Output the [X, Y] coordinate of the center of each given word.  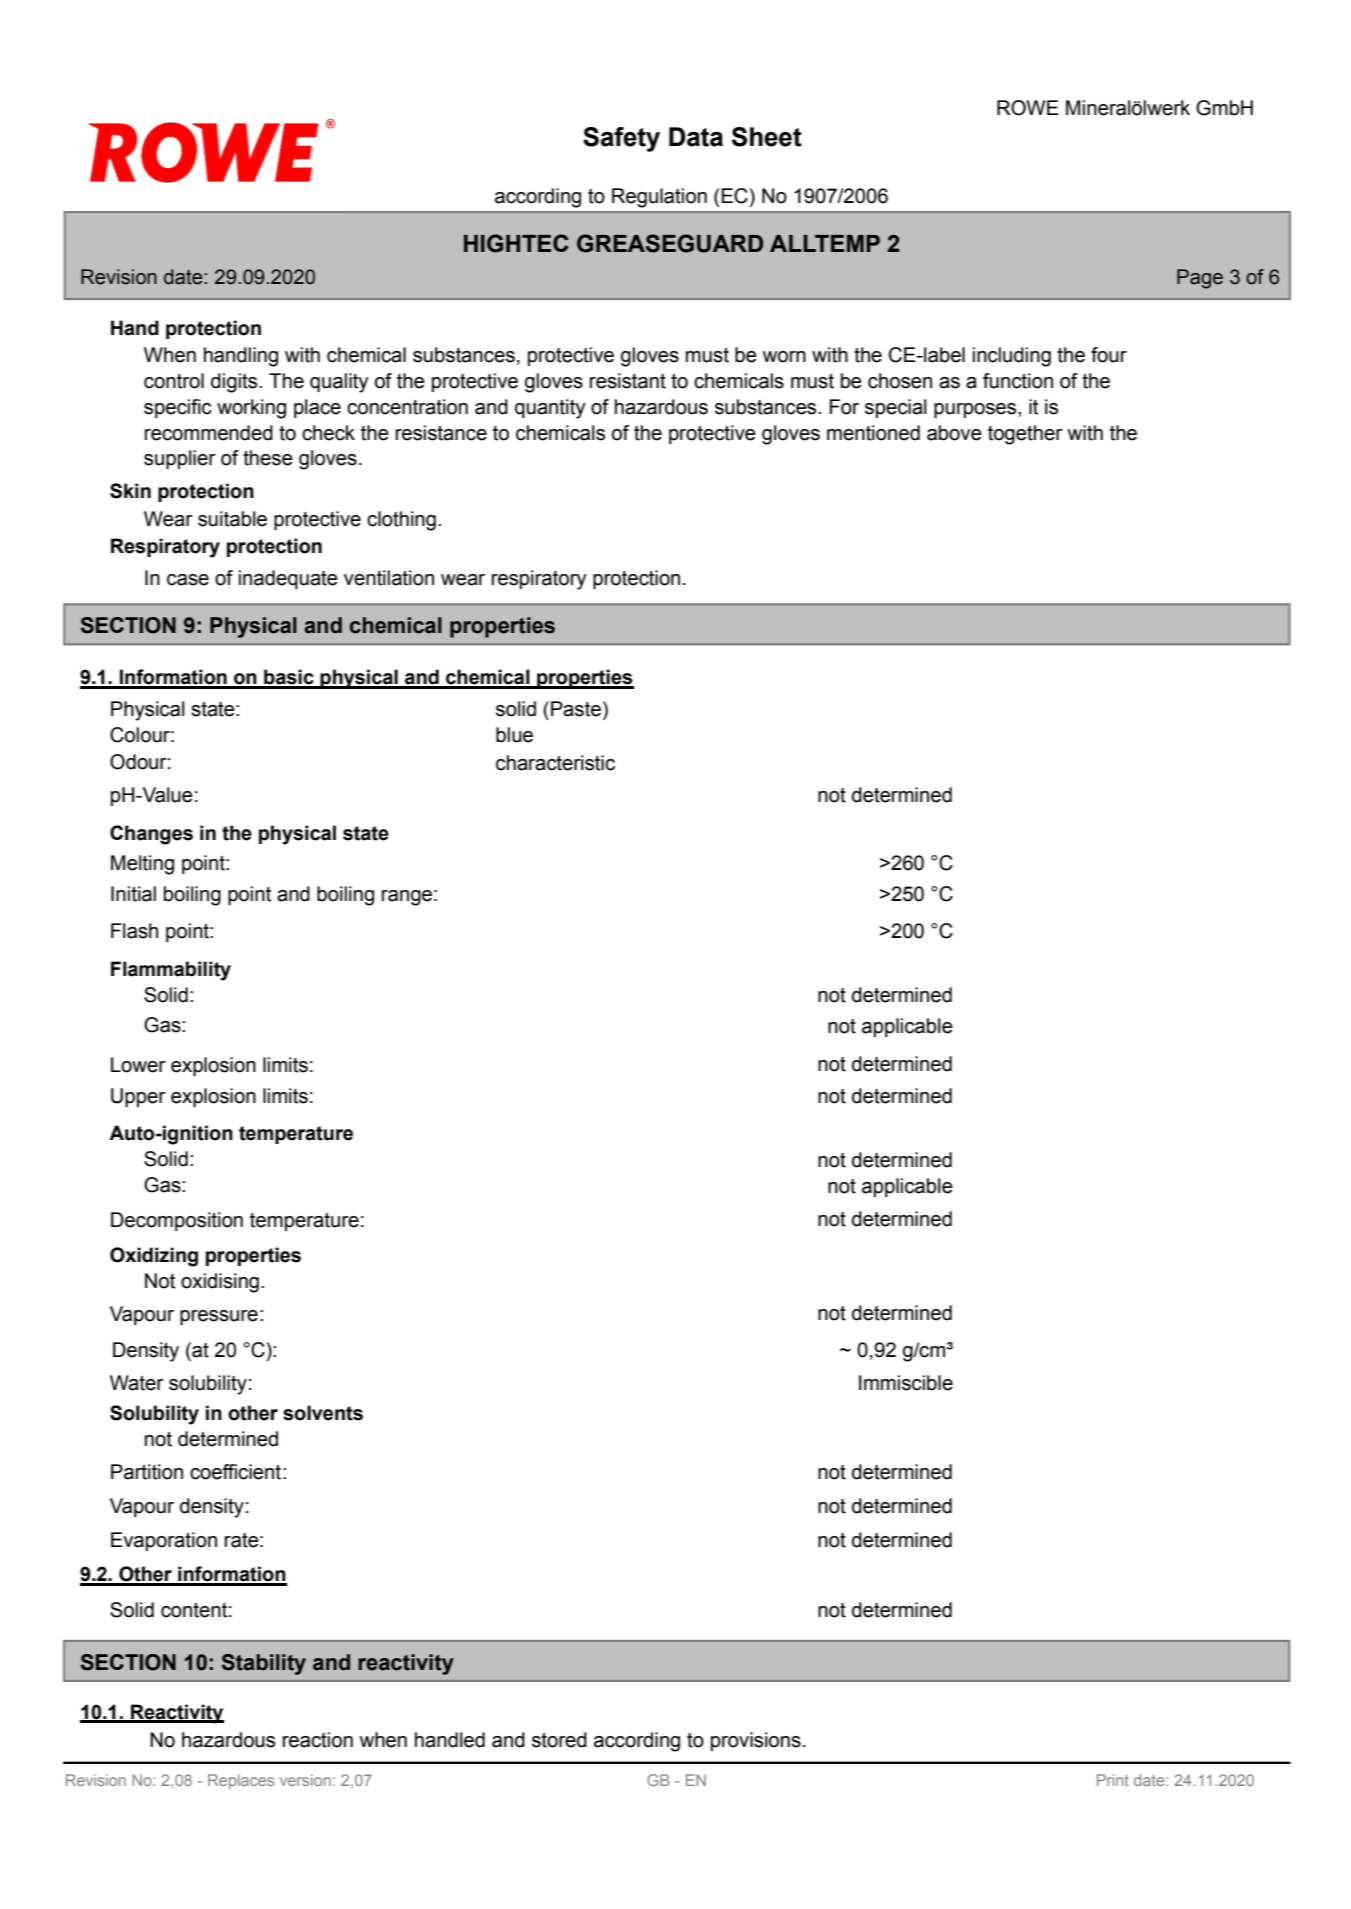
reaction [318, 1740]
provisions [756, 1741]
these [268, 458]
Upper [138, 1097]
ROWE [1028, 108]
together [1025, 435]
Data [696, 137]
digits [235, 383]
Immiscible [906, 1383]
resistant [628, 381]
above [954, 433]
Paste [576, 709]
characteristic [555, 763]
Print [1113, 1780]
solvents [323, 1413]
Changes [151, 835]
